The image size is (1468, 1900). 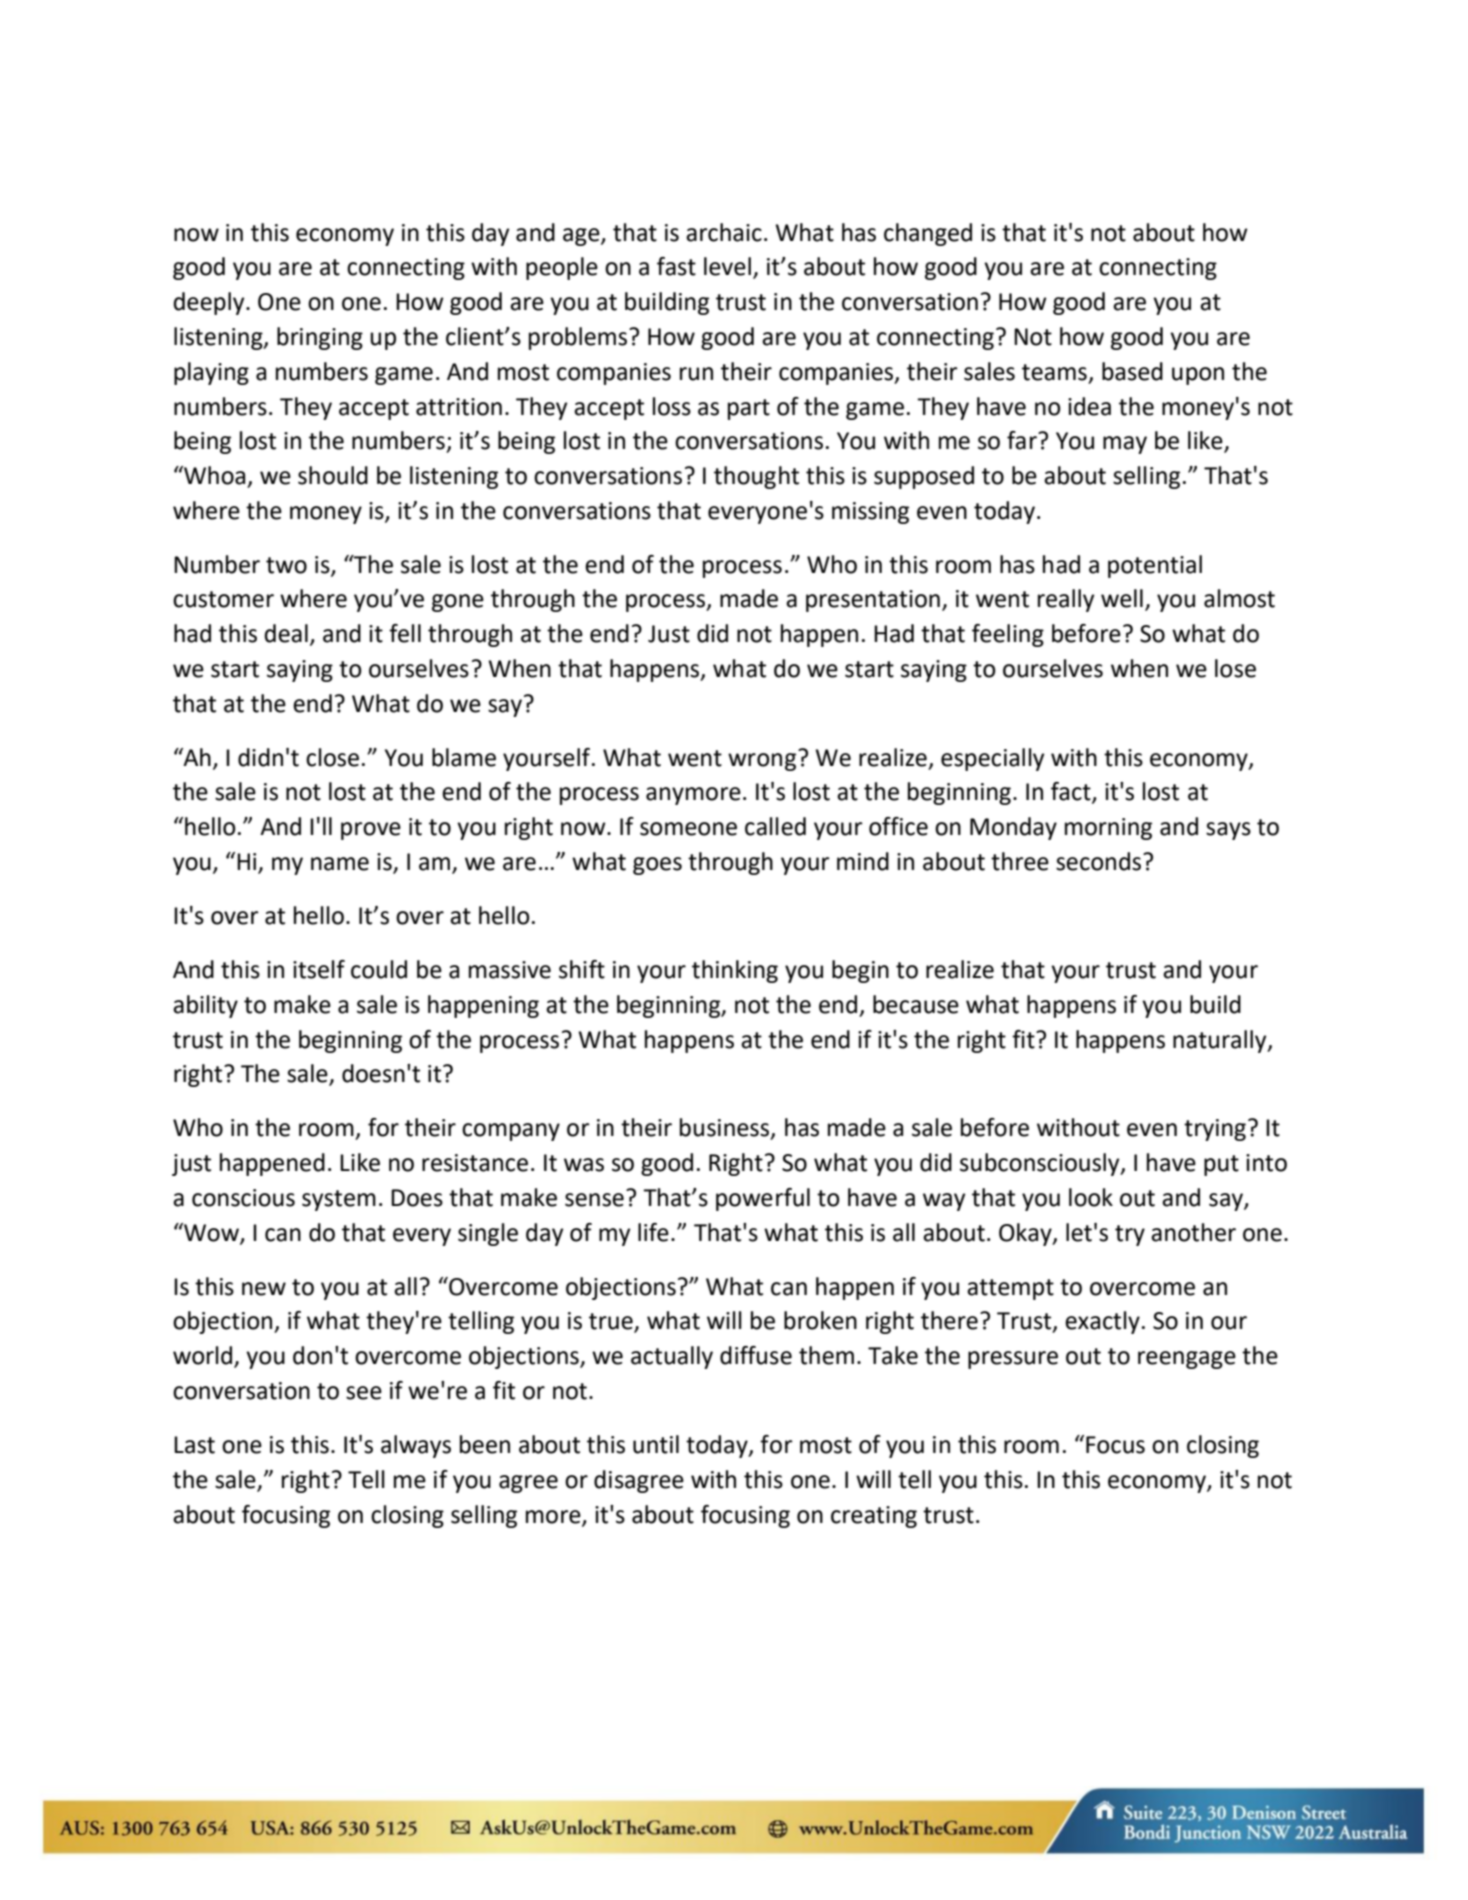 I want to click on until, so click(x=656, y=1444).
